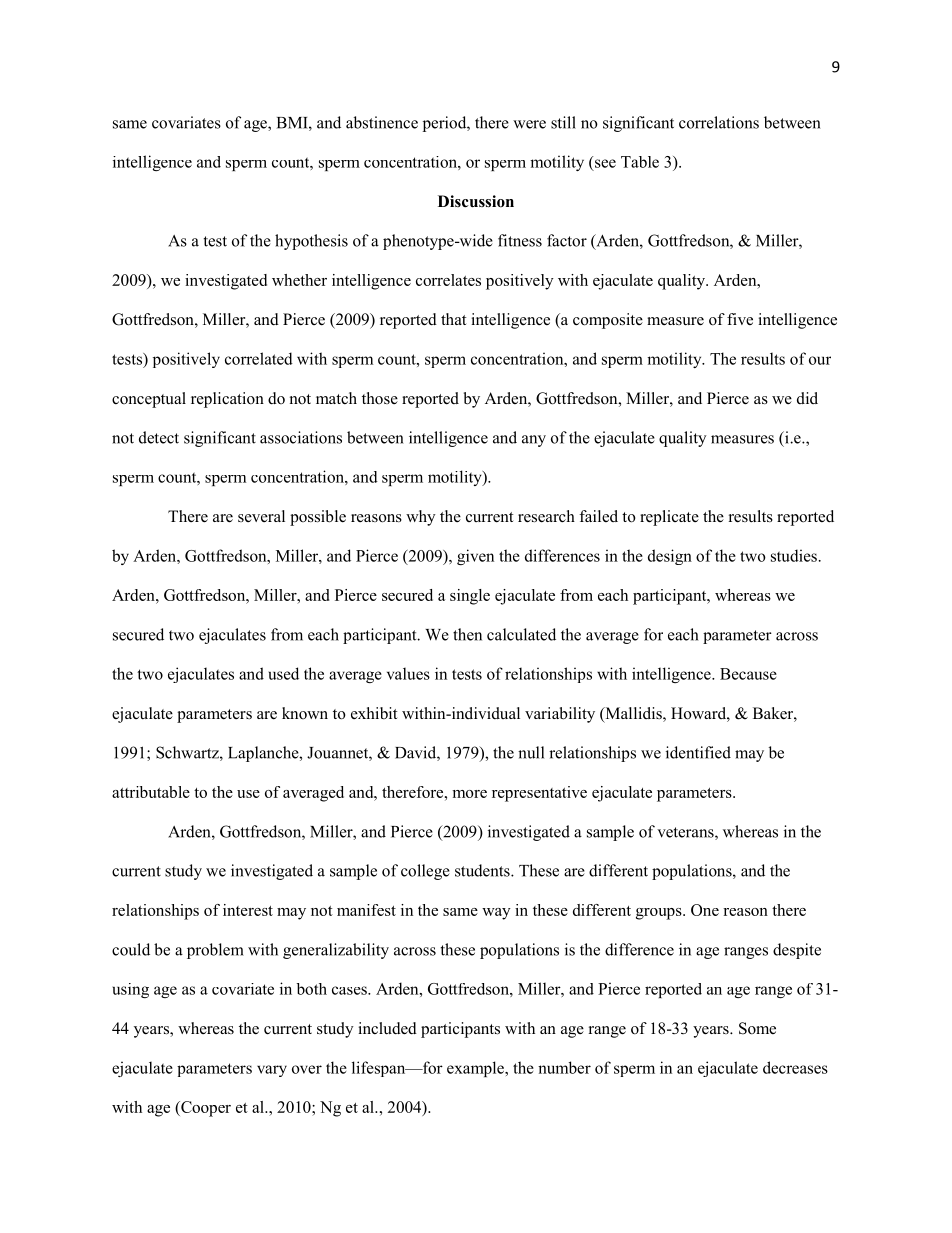  Describe the element at coordinates (311, 242) in the screenshot. I see `hypothesis` at that location.
